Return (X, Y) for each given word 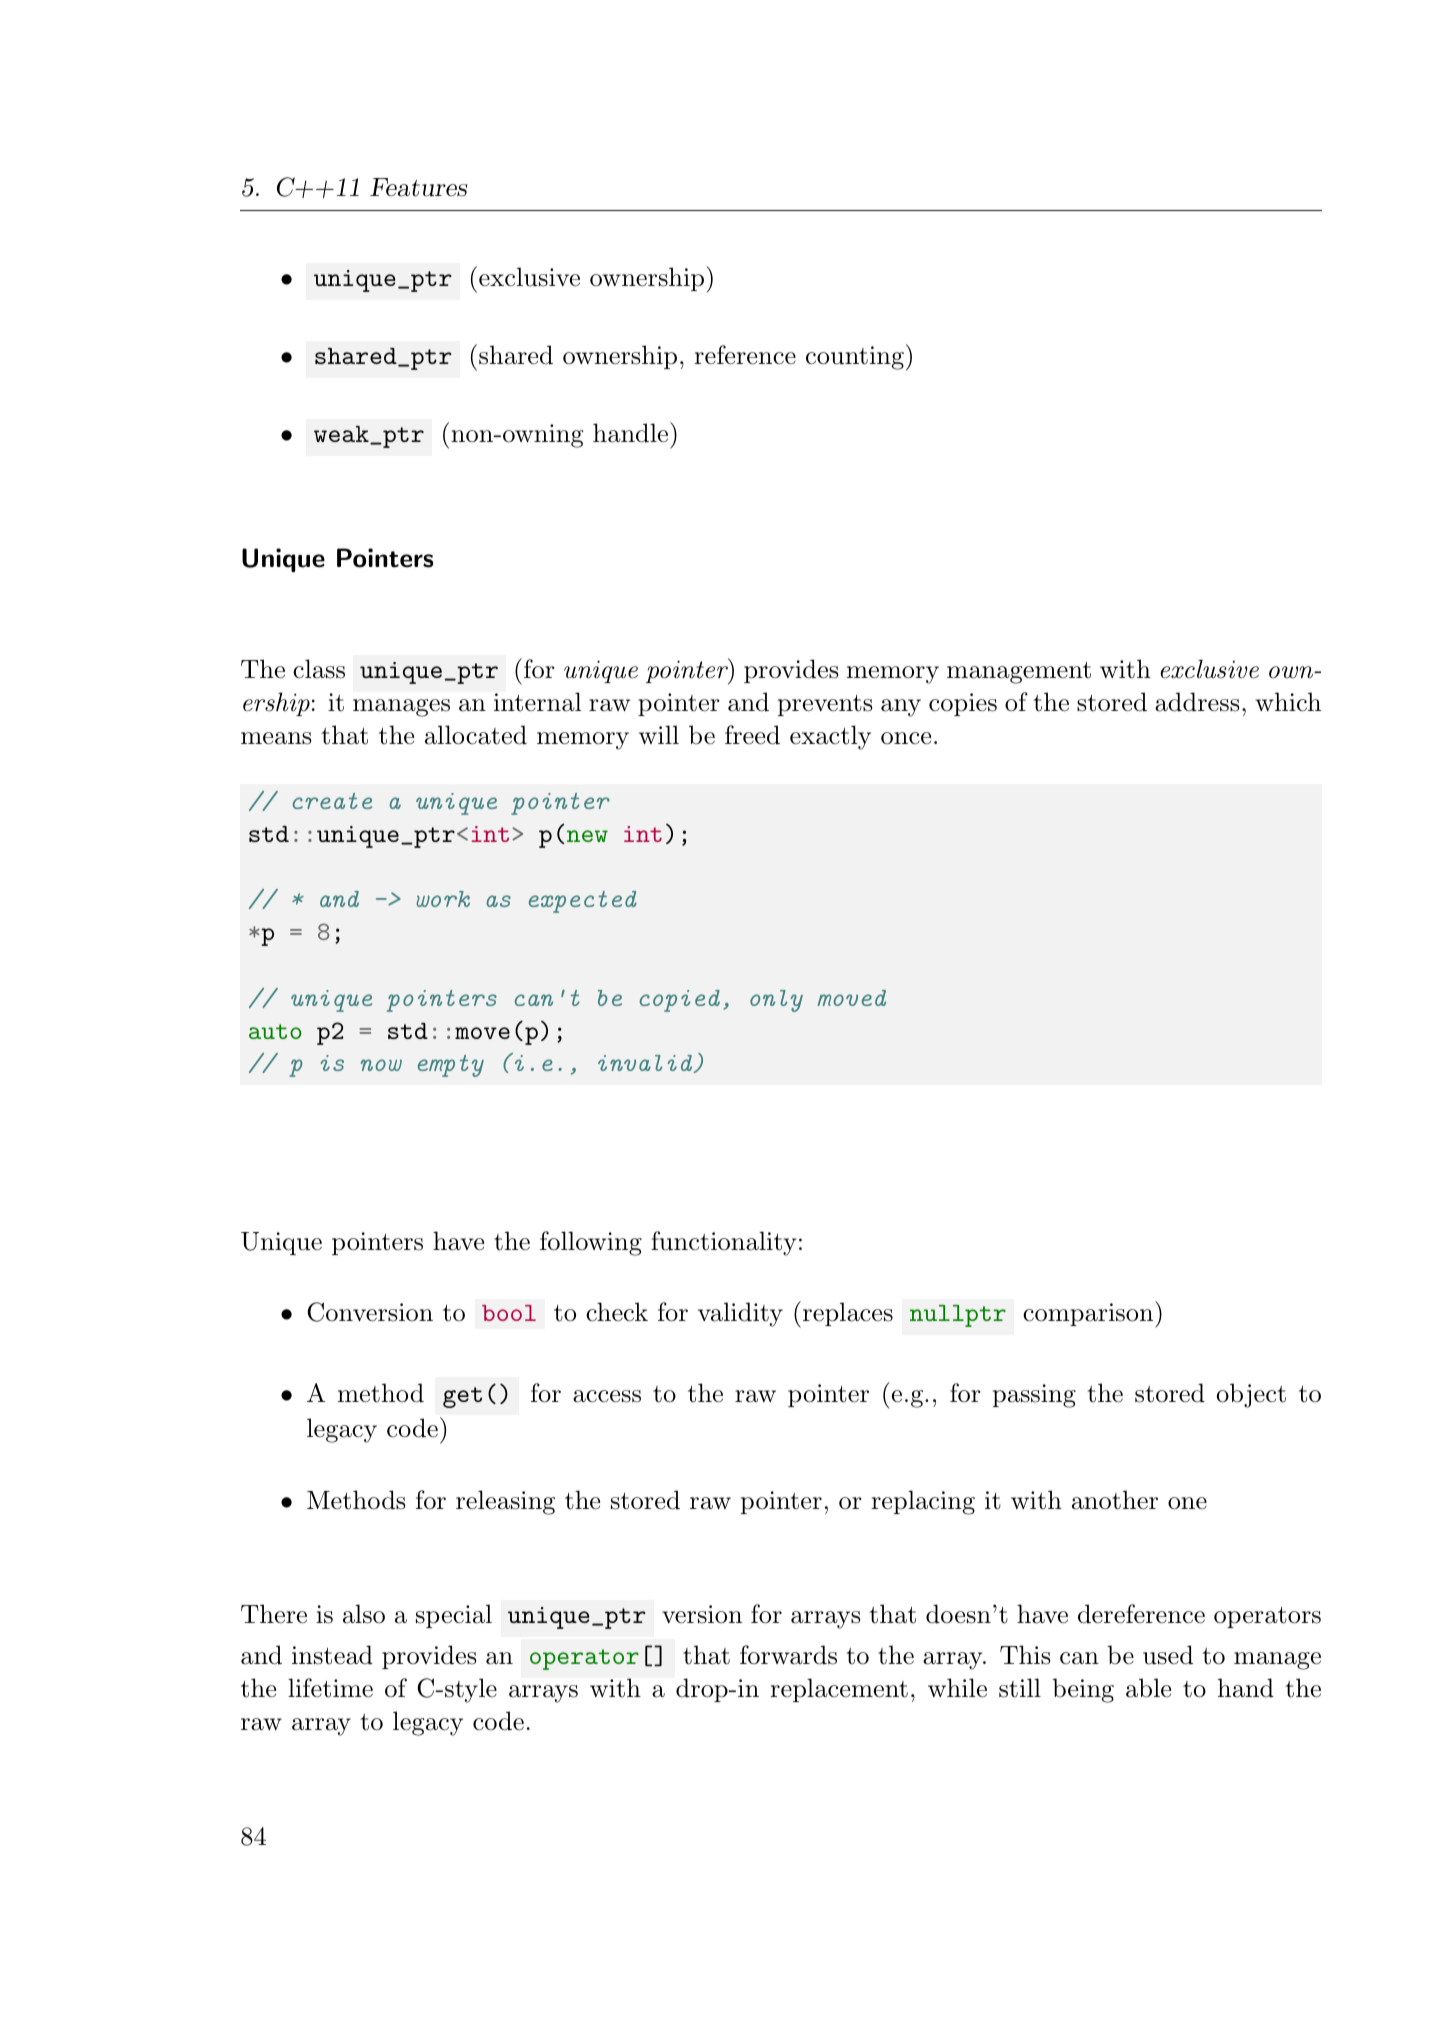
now (381, 1065)
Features (418, 187)
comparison (1089, 1315)
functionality (724, 1243)
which (1288, 702)
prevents (825, 705)
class (319, 669)
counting (855, 358)
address (1197, 702)
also (364, 1614)
